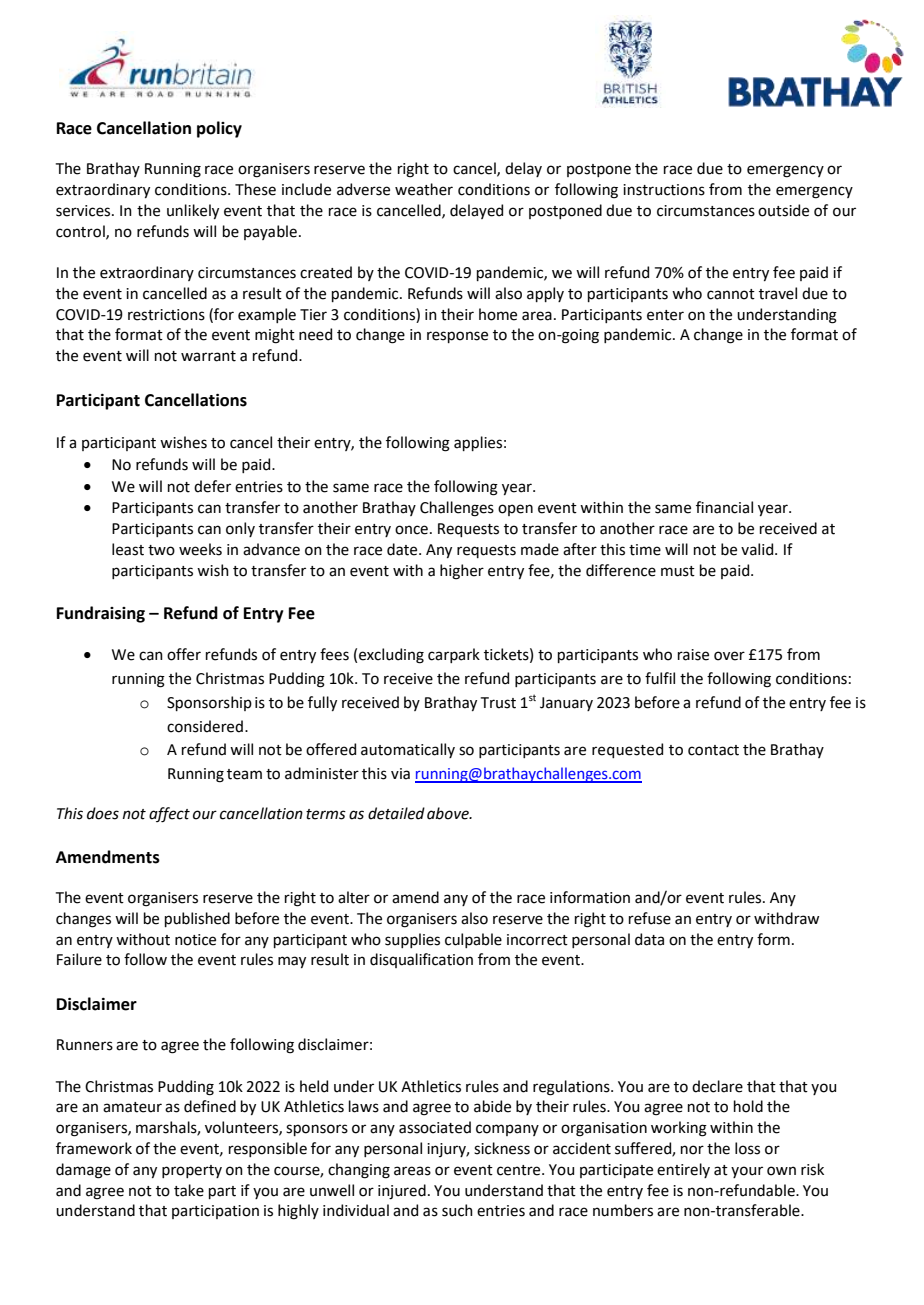  I want to click on weather, so click(424, 189).
